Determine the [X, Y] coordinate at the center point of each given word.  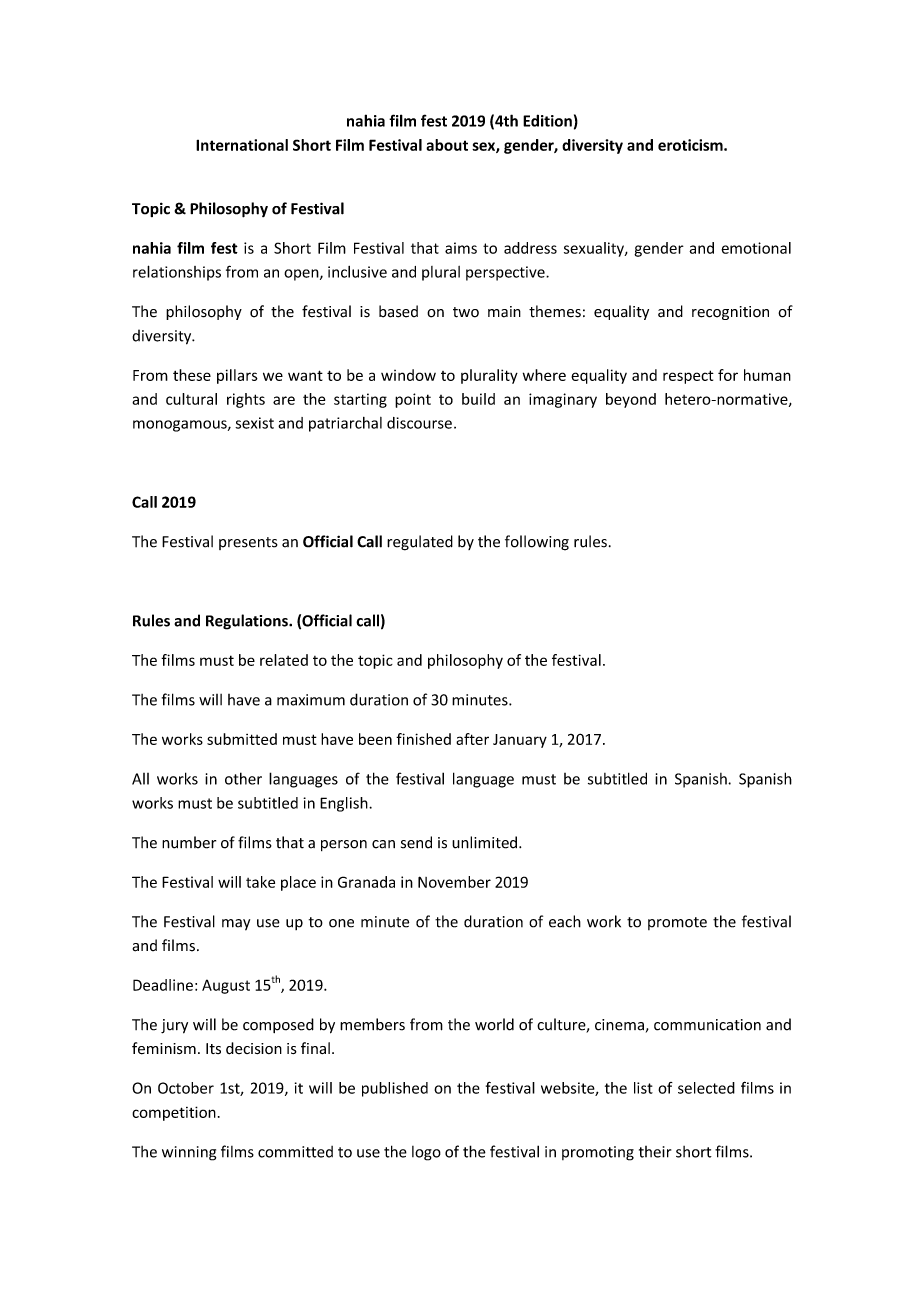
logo [426, 1153]
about [447, 145]
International [242, 145]
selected [706, 1088]
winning [189, 1153]
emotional [756, 248]
